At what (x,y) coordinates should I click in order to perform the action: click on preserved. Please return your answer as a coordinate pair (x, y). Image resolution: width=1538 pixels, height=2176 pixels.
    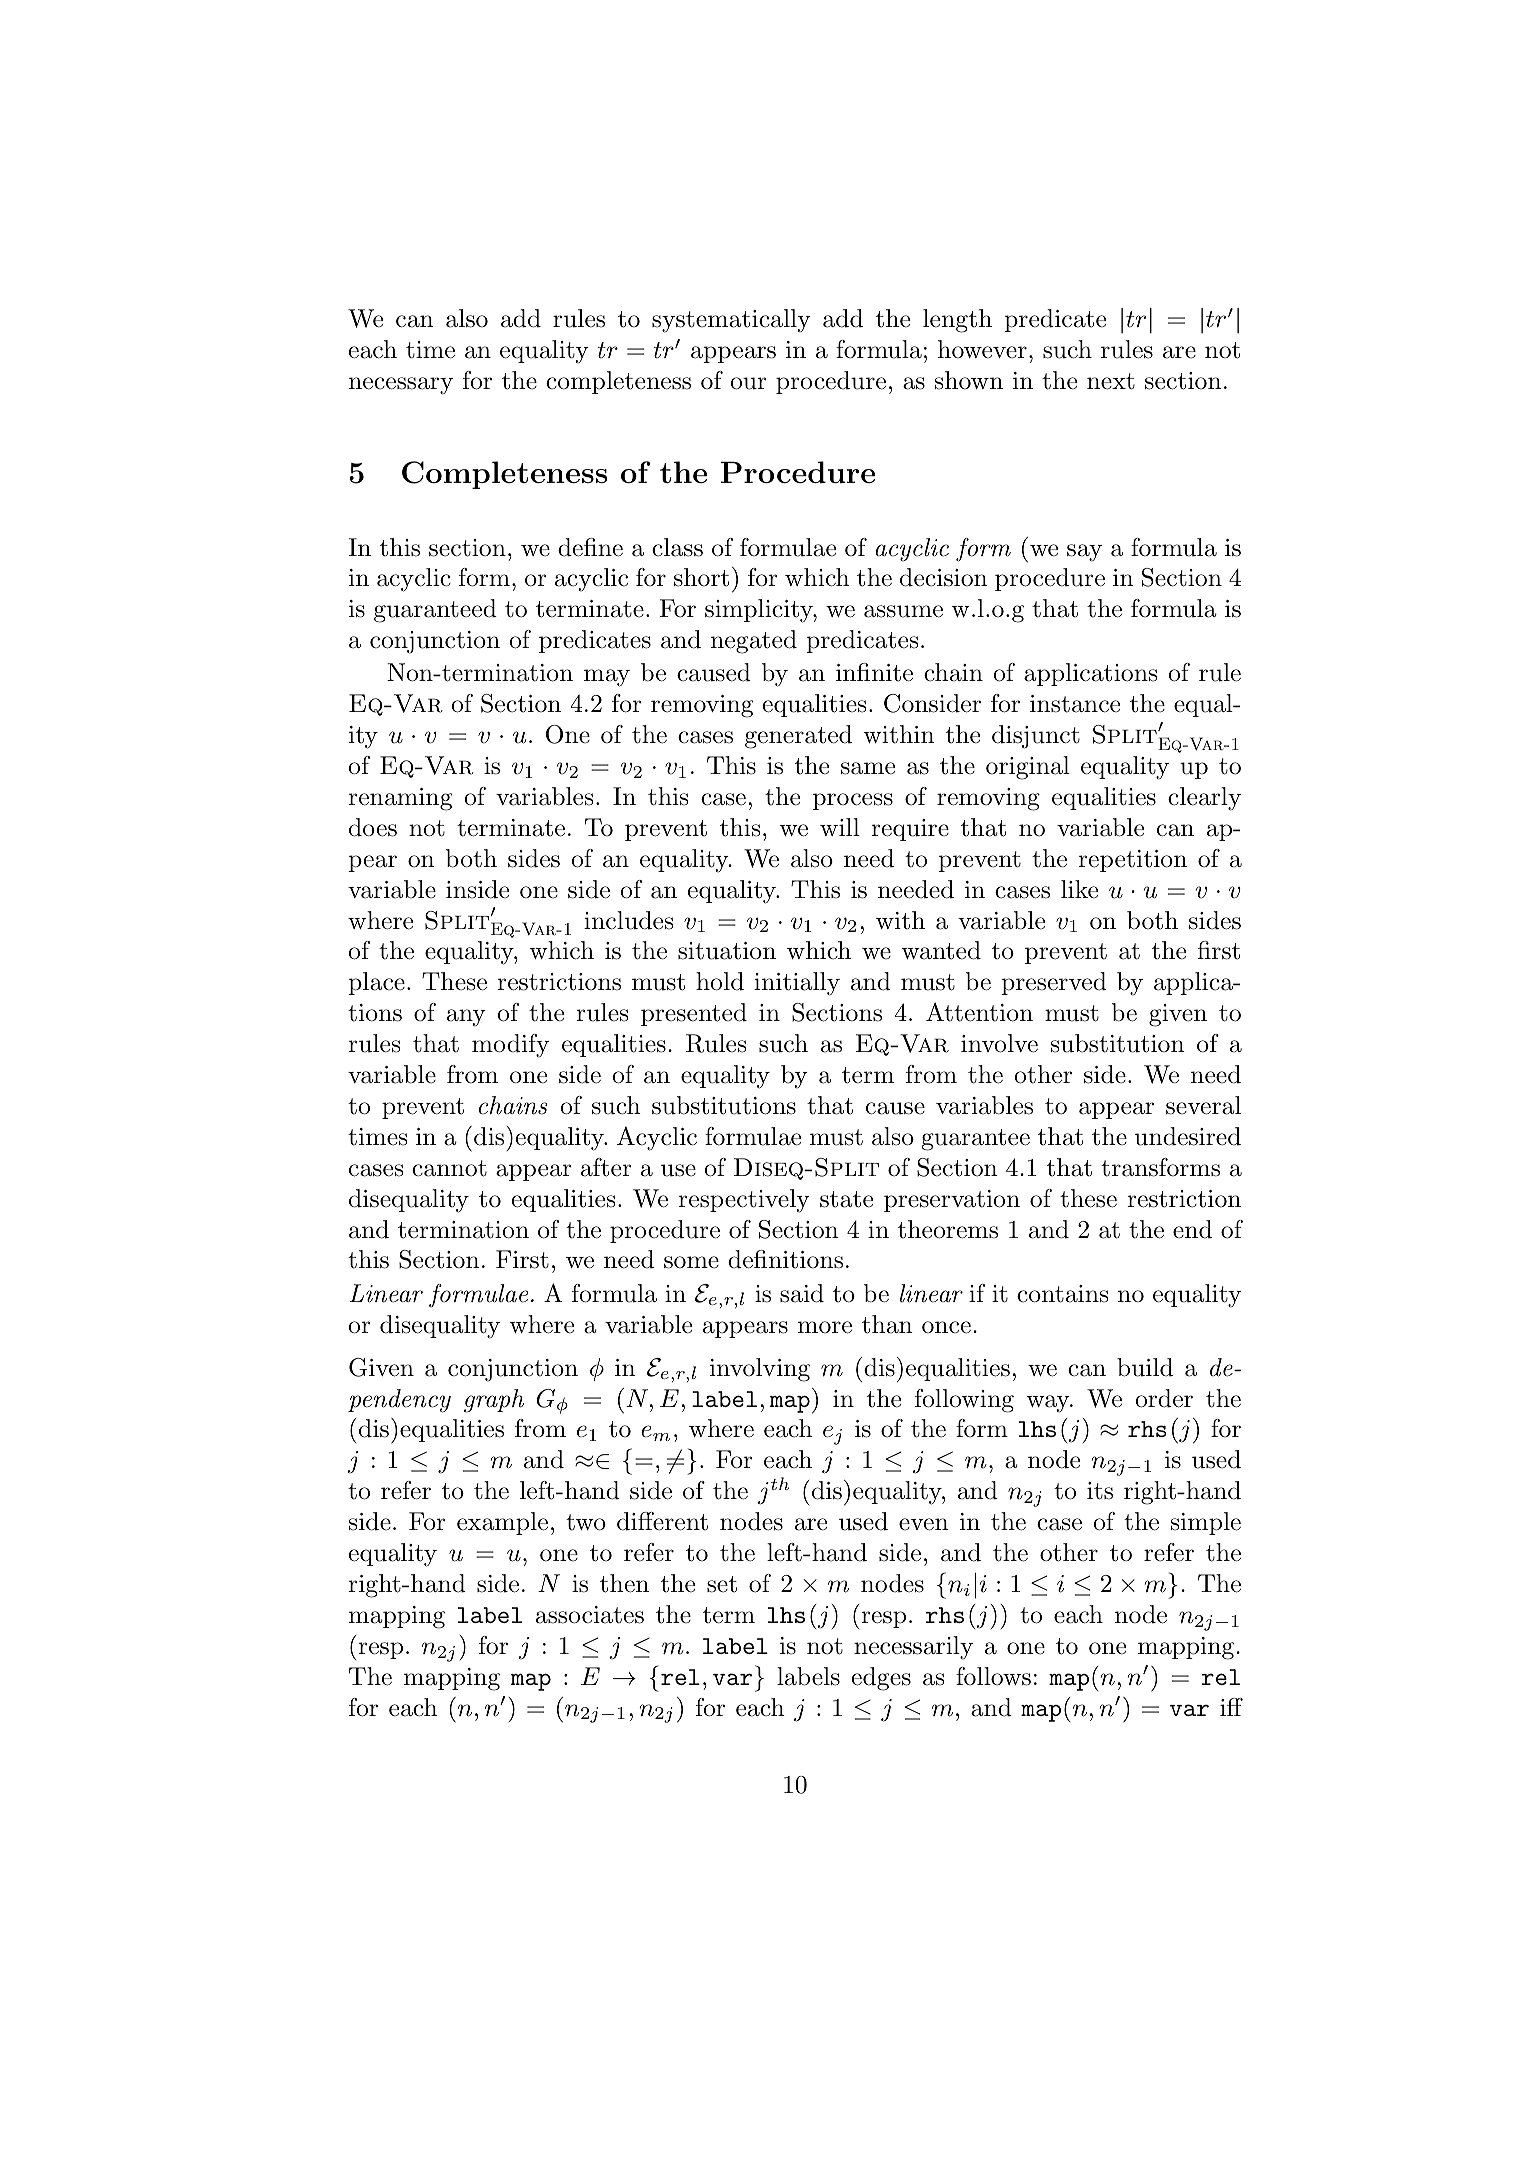
    Looking at the image, I should click on (1054, 983).
